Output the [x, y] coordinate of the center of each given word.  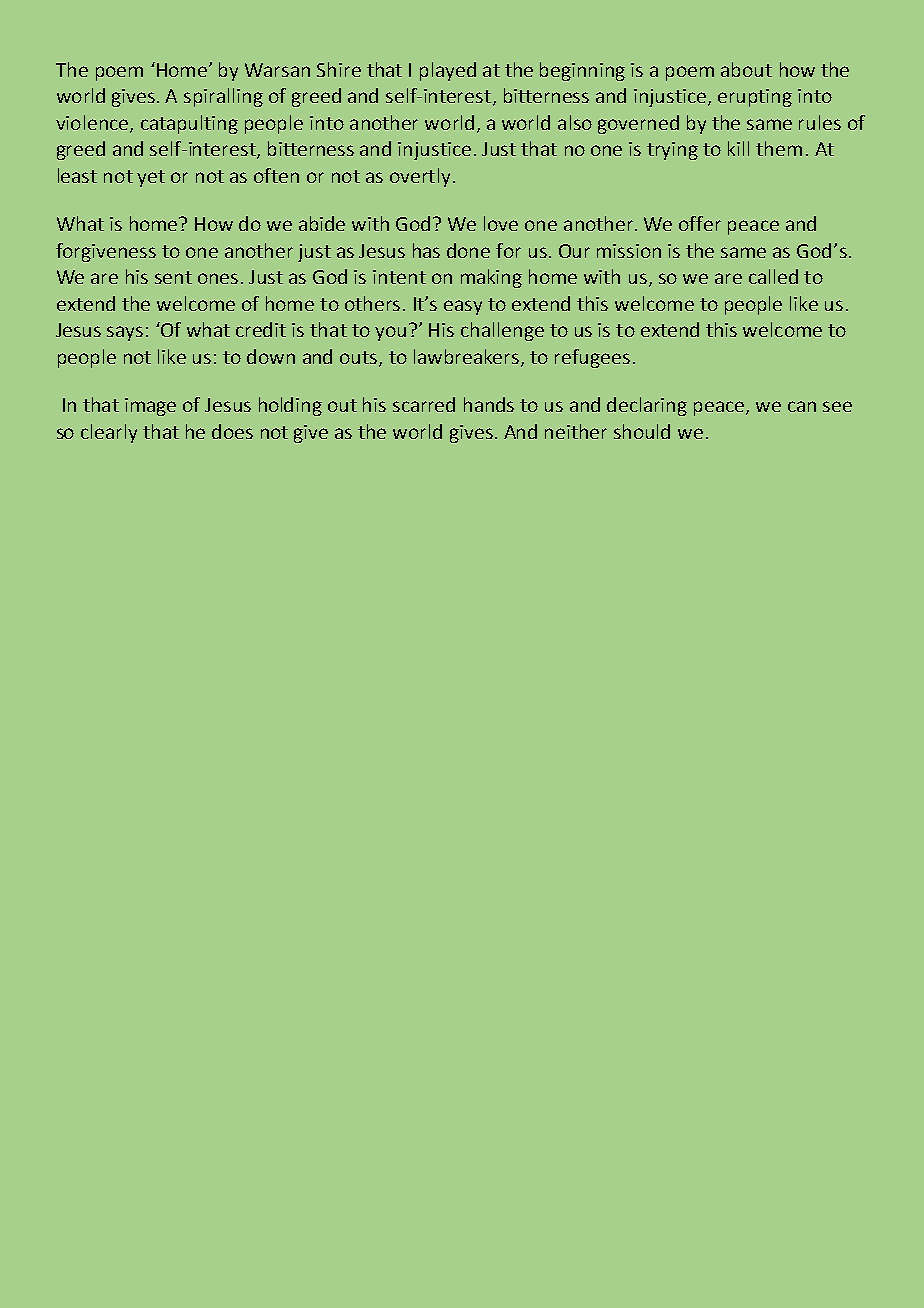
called [773, 276]
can [802, 406]
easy [463, 307]
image [150, 407]
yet [151, 178]
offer [700, 223]
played [448, 71]
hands [489, 404]
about [746, 69]
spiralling [223, 97]
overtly [420, 177]
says [125, 333]
